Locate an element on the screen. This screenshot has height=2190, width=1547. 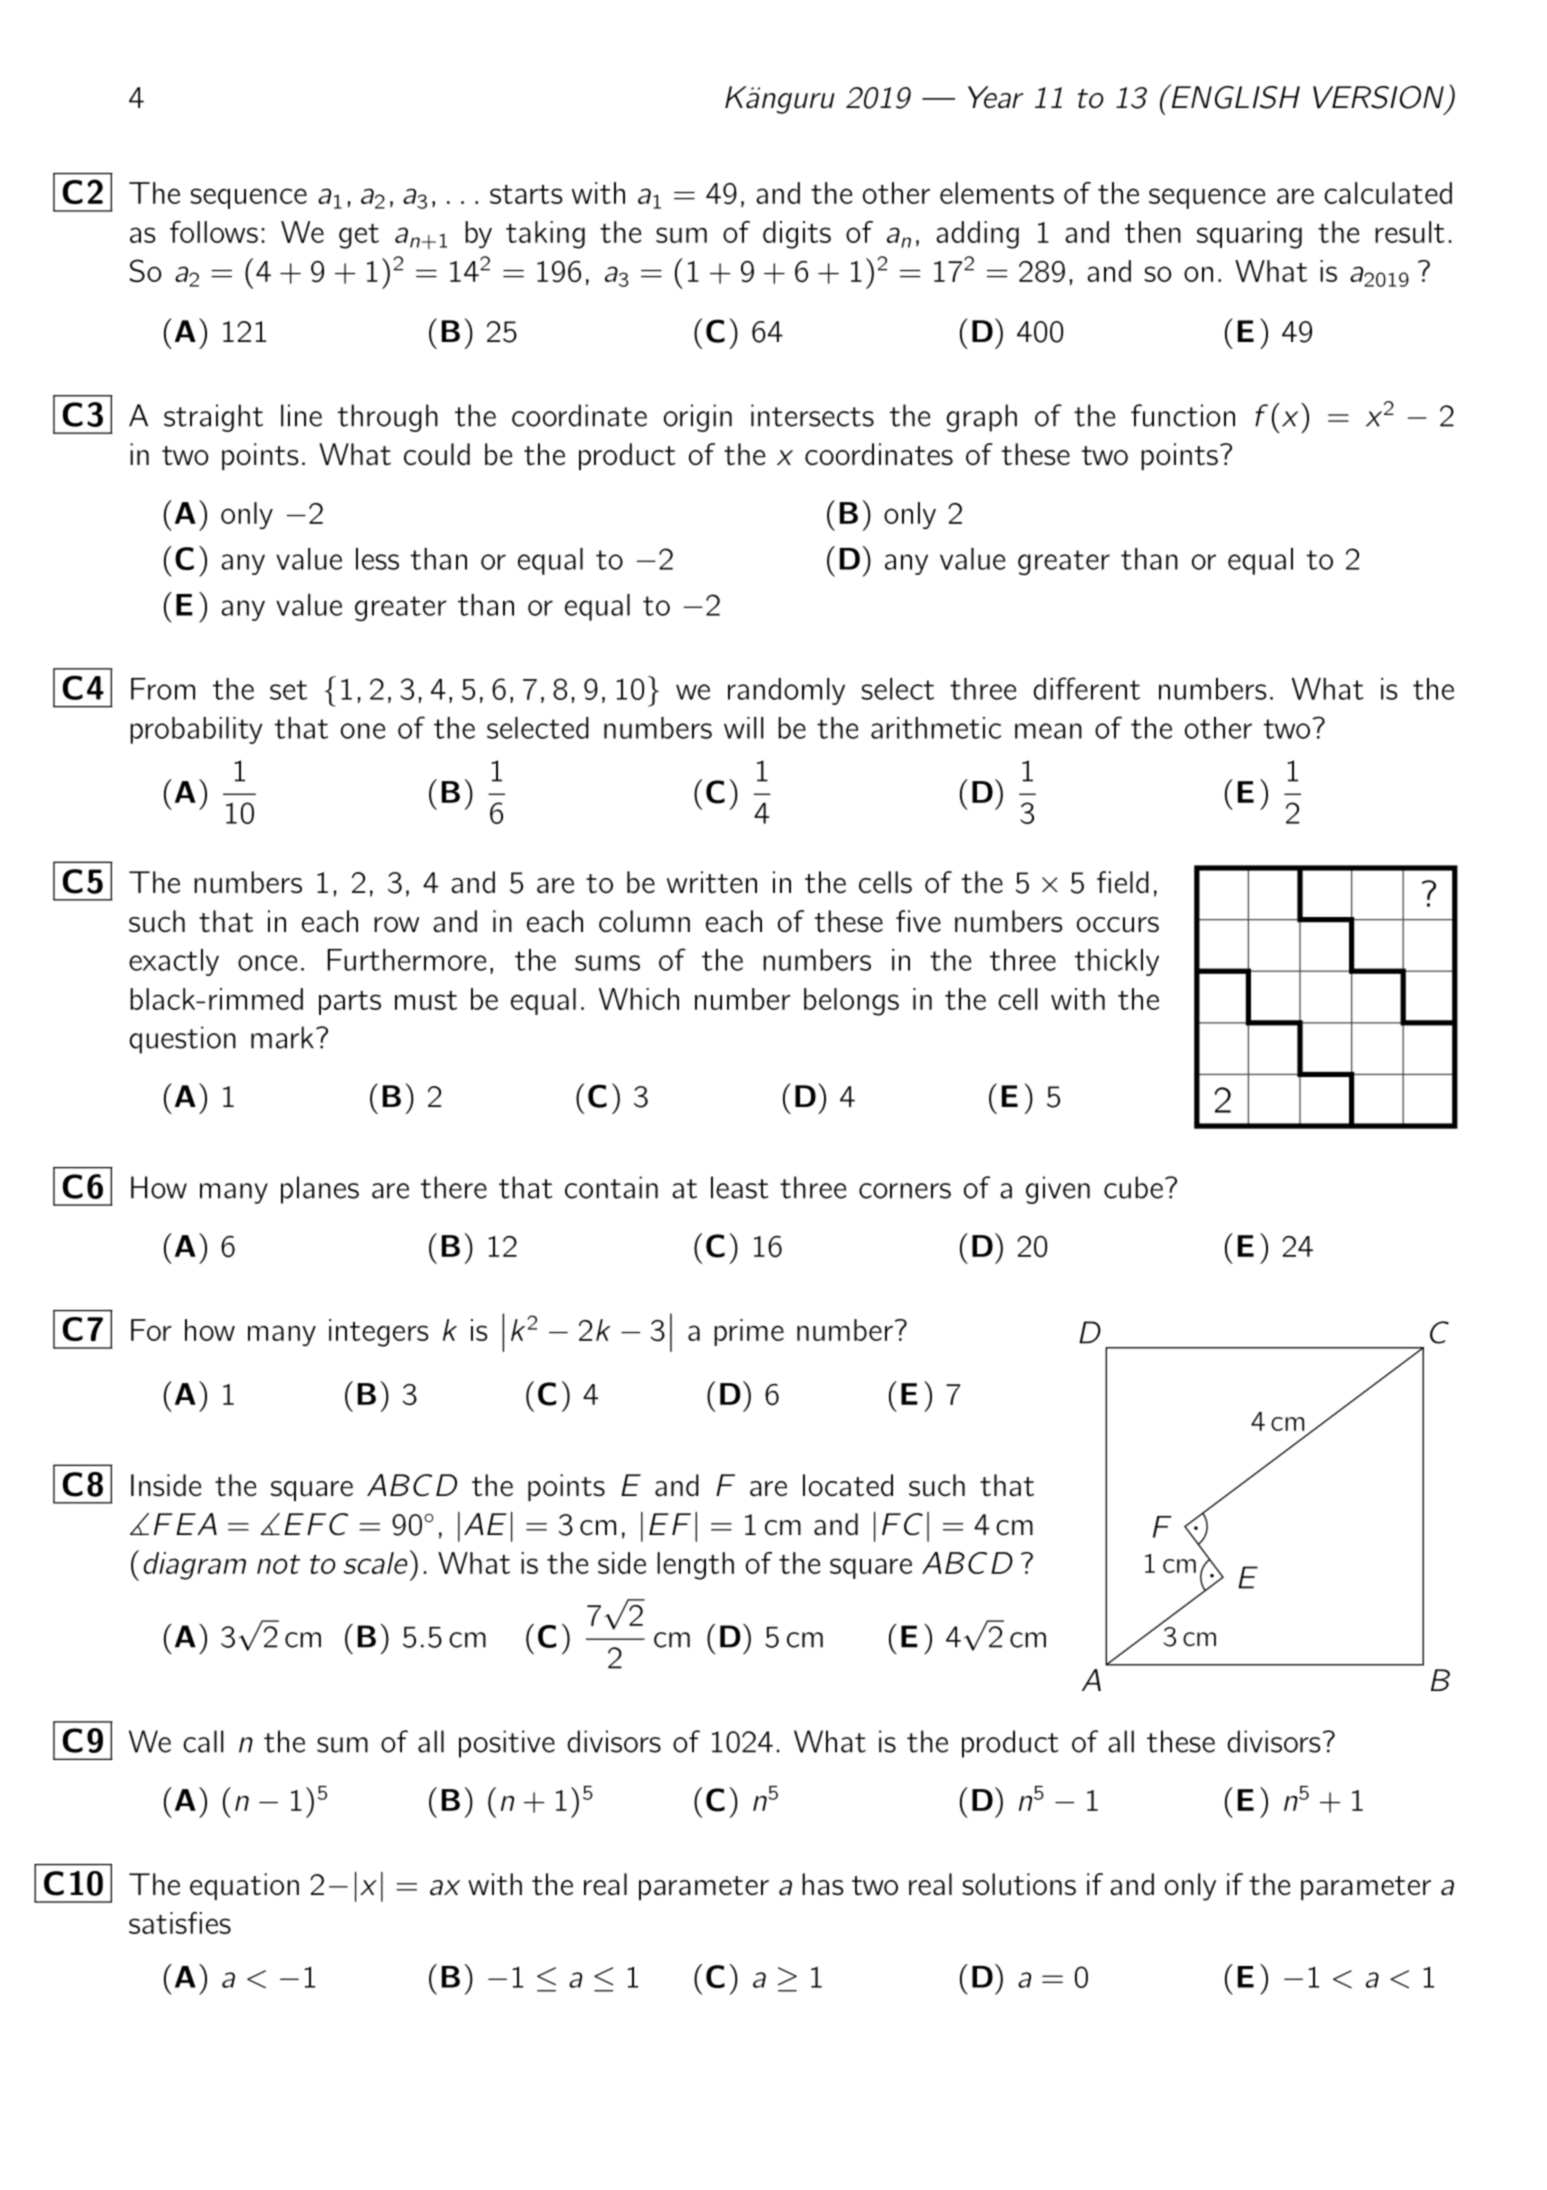
different is located at coordinates (1086, 688).
